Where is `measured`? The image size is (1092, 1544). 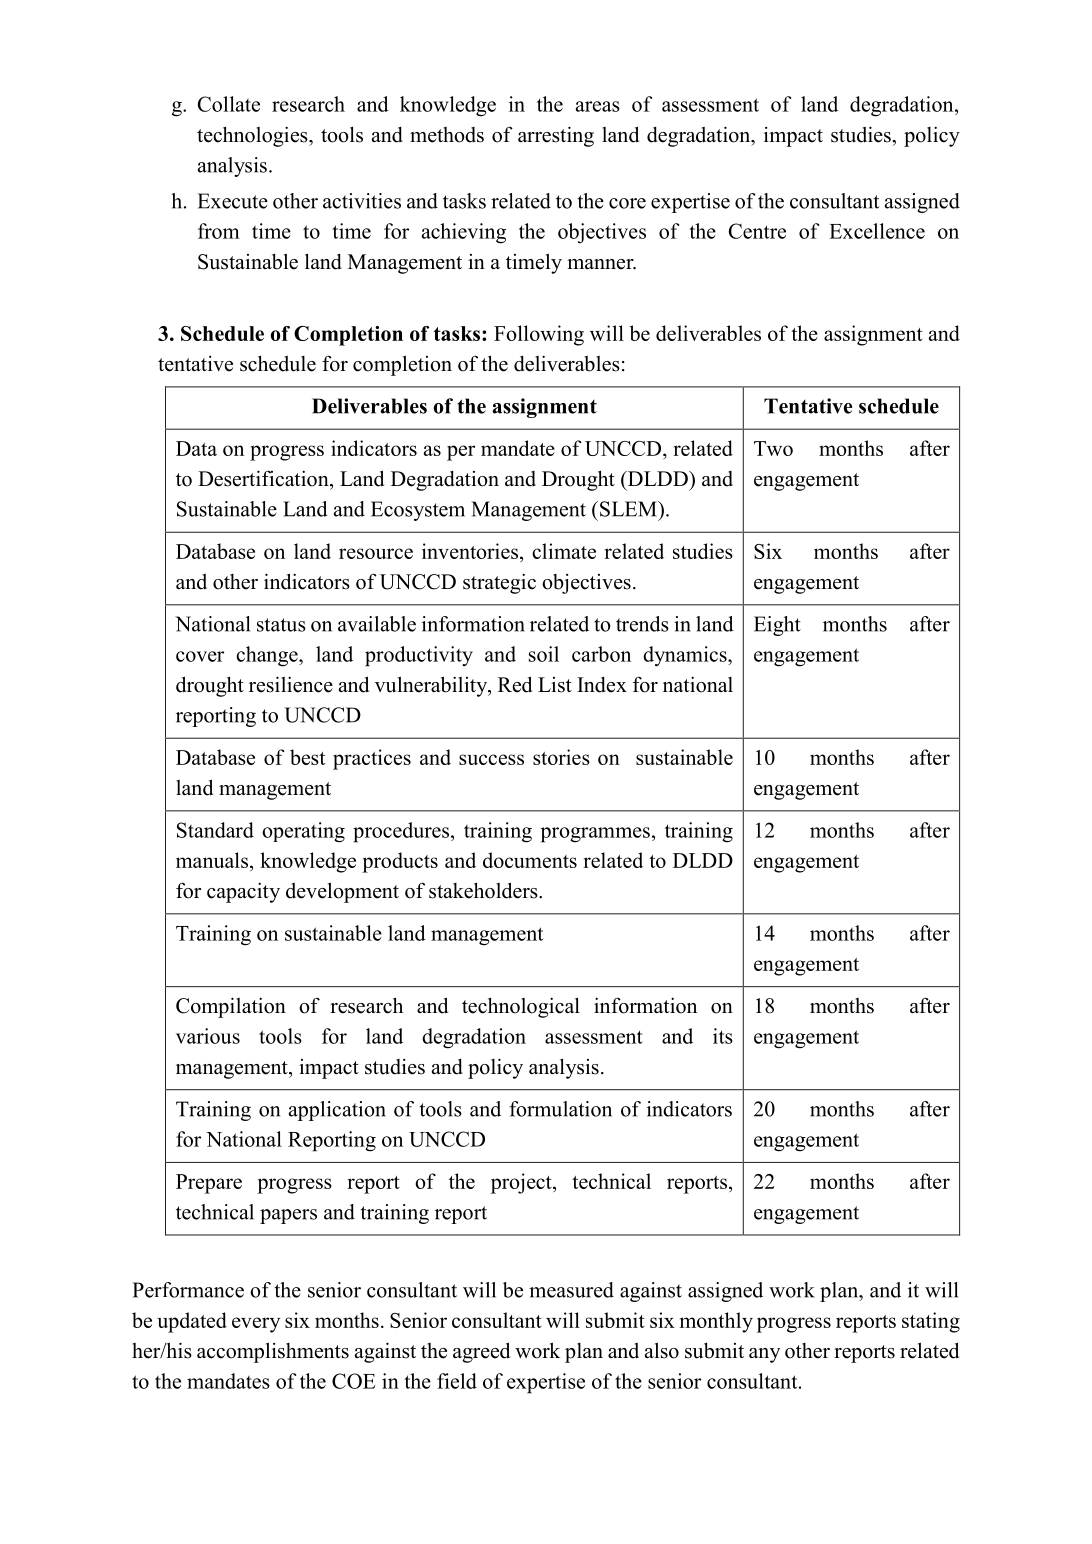
measured is located at coordinates (571, 1290).
